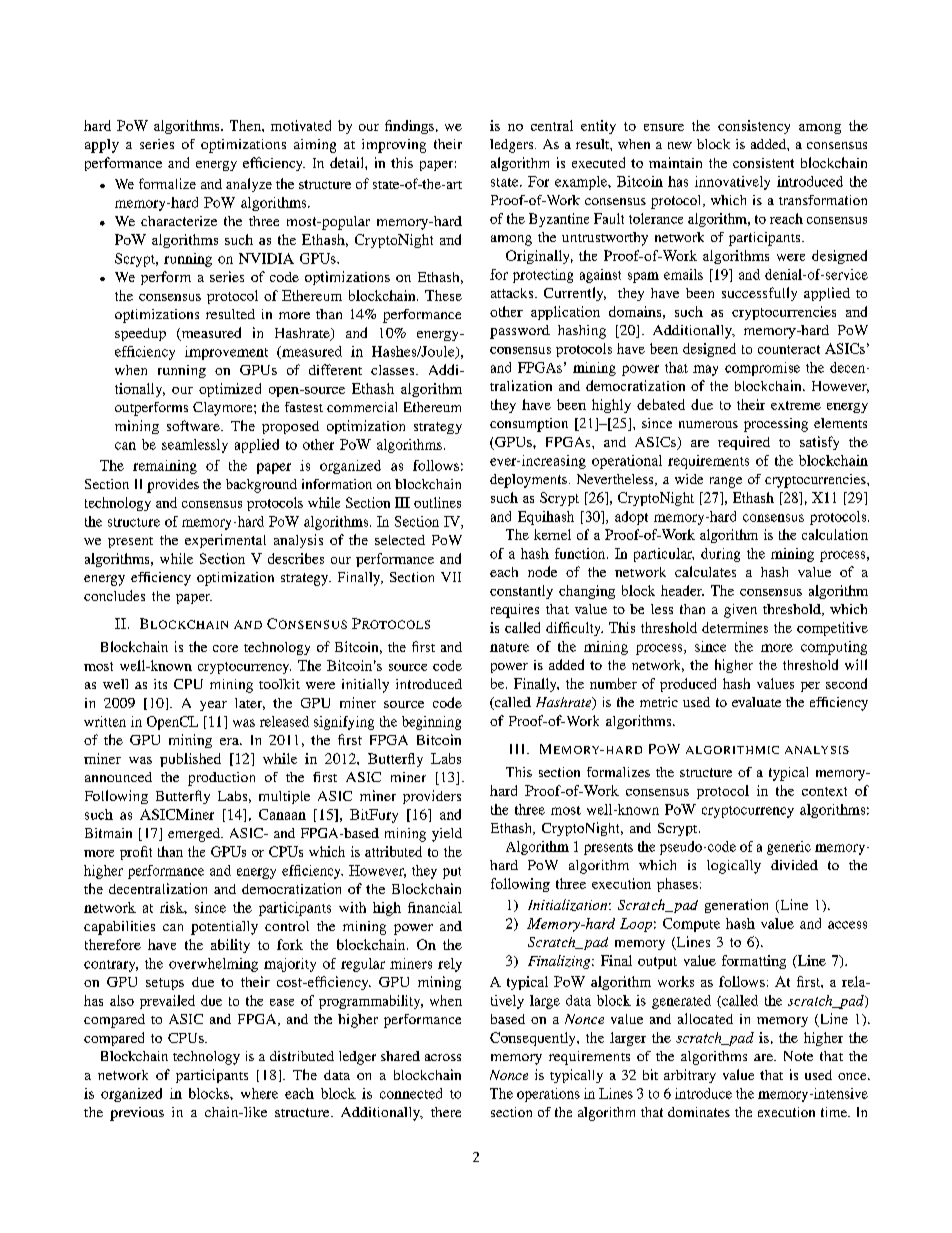 This image has height=1233, width=952. I want to click on analyze, so click(249, 185).
